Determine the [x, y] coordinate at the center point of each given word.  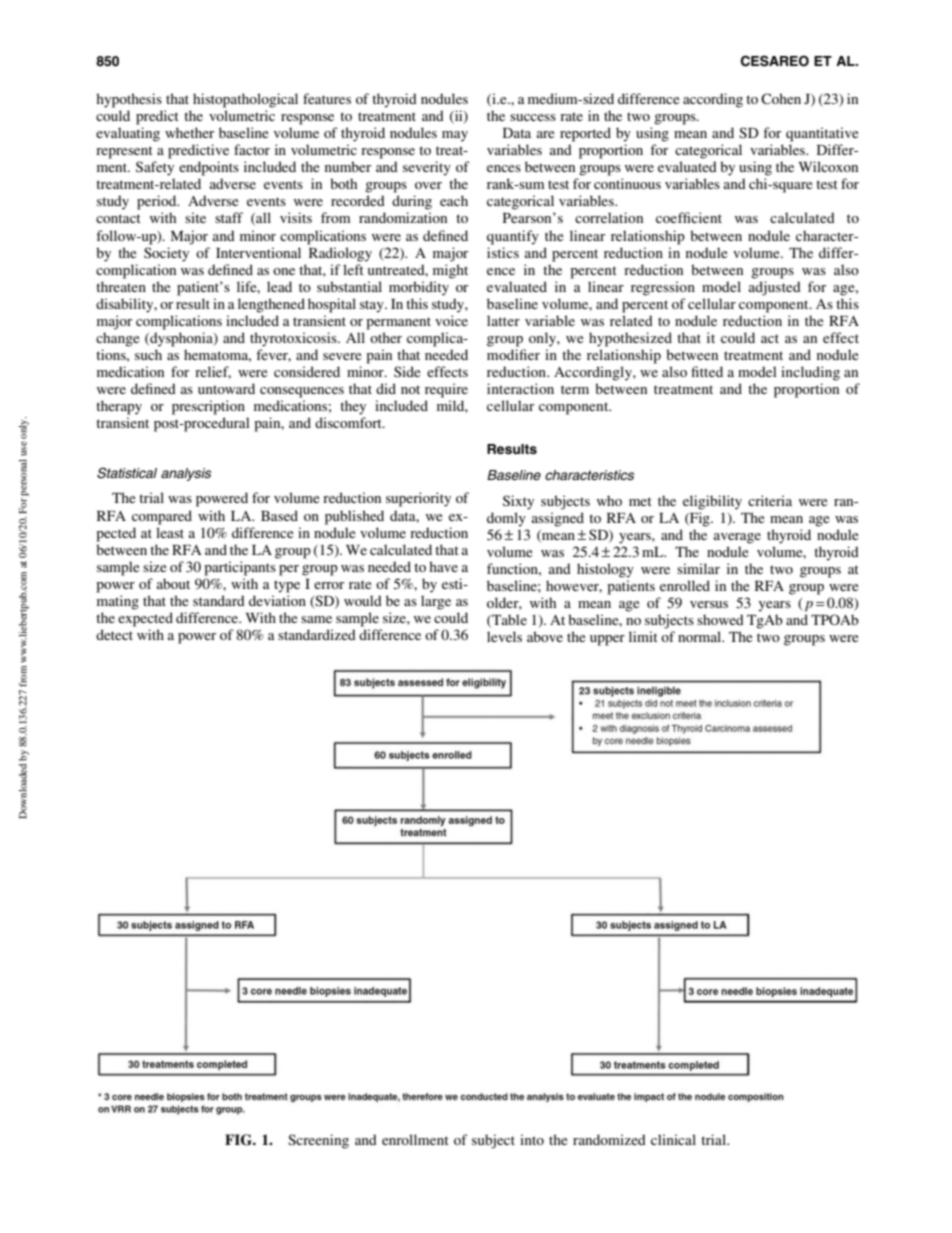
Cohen [781, 98]
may [455, 136]
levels [504, 636]
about [173, 583]
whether [189, 132]
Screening [318, 1141]
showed [720, 619]
